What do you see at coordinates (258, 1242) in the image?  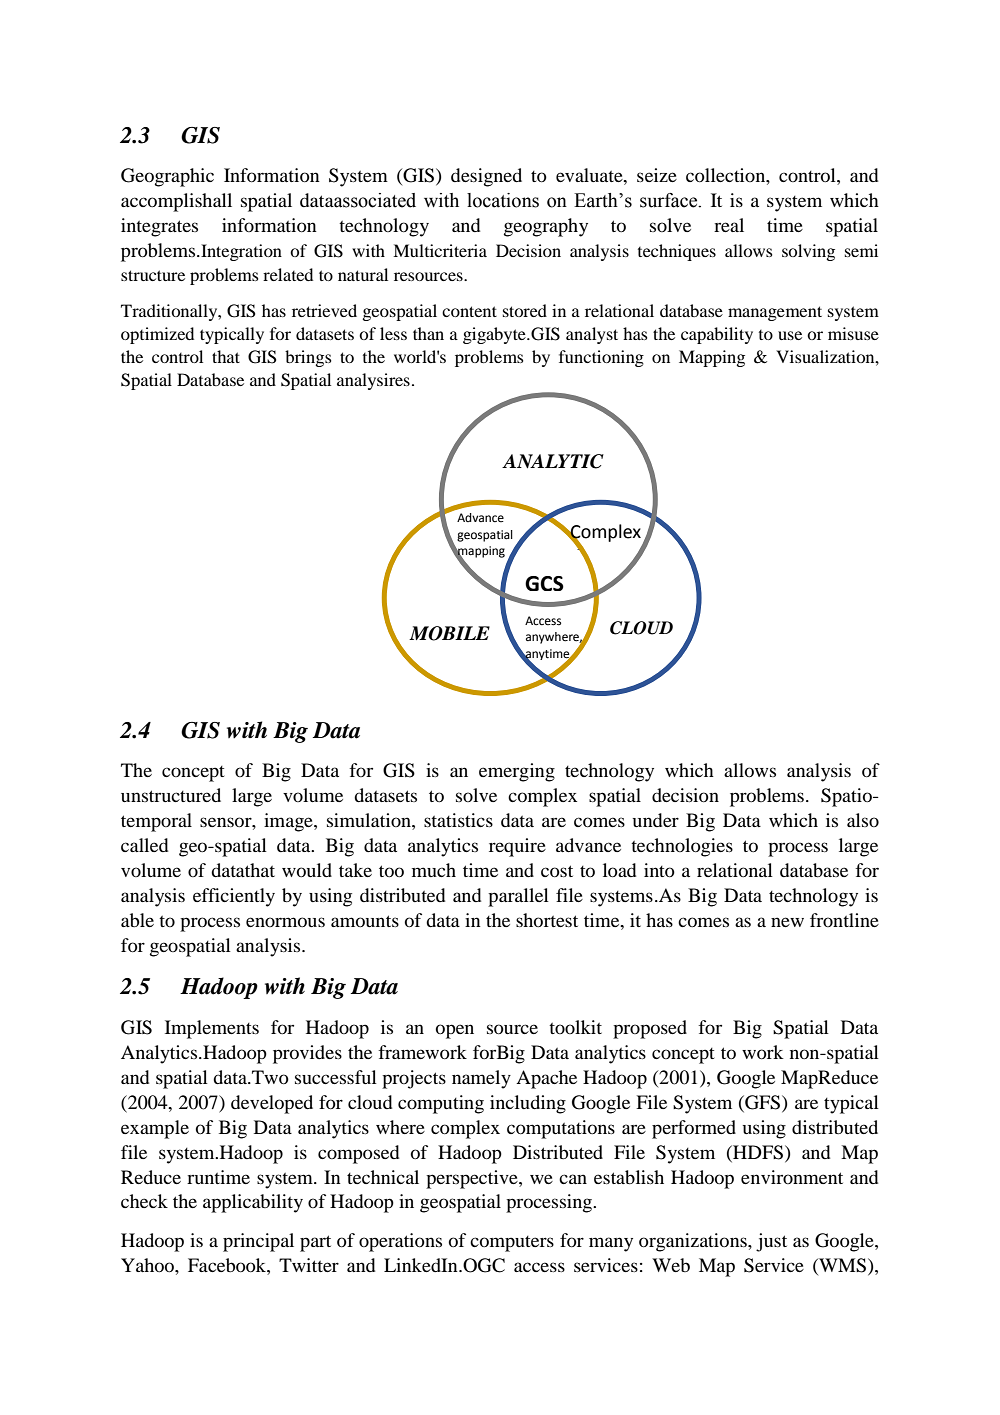 I see `principal` at bounding box center [258, 1242].
